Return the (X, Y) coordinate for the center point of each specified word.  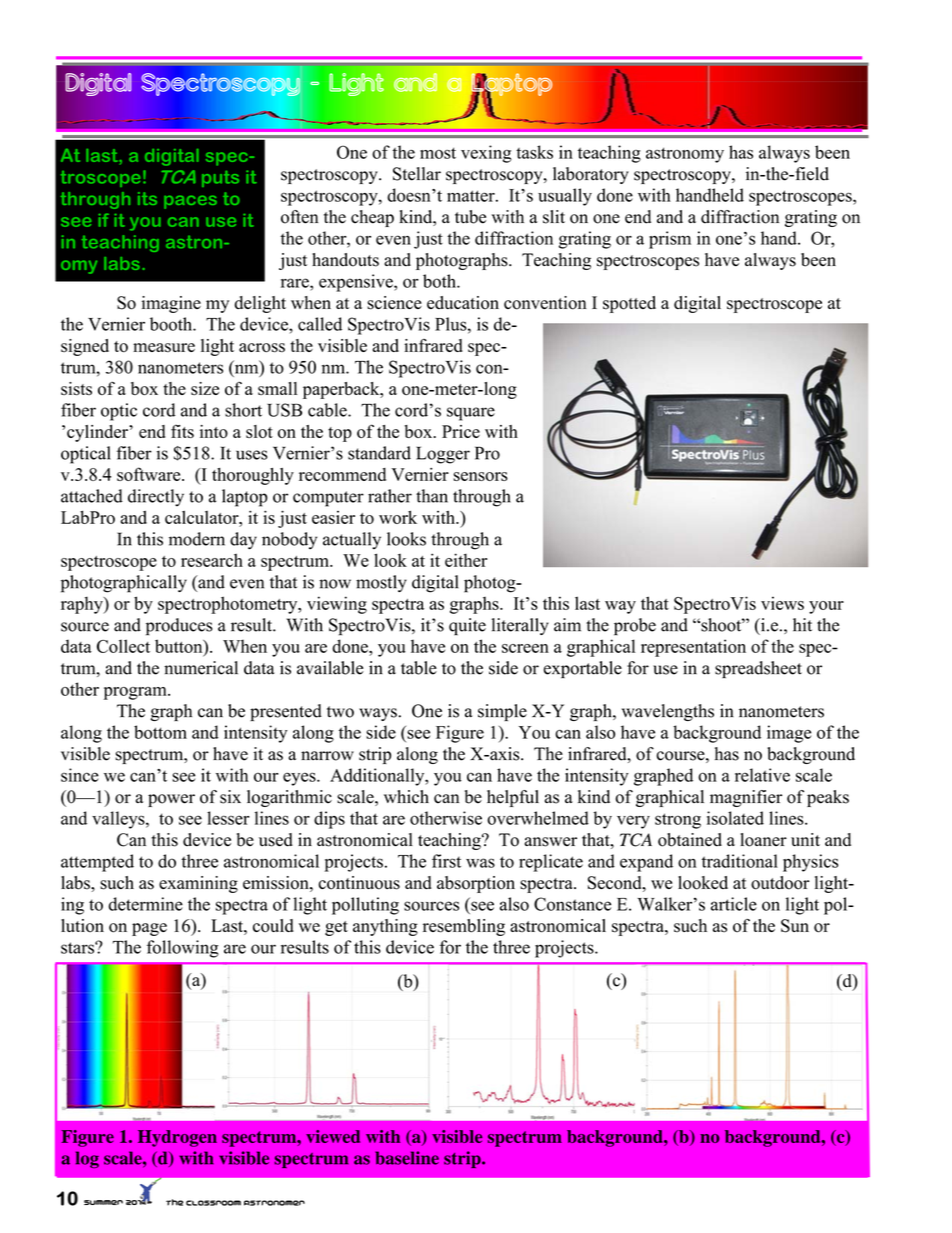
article (734, 904)
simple (502, 712)
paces (190, 202)
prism (670, 240)
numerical (201, 668)
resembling (464, 927)
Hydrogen (177, 1138)
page (149, 929)
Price (461, 431)
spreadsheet (758, 669)
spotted (629, 304)
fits (182, 431)
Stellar (417, 174)
